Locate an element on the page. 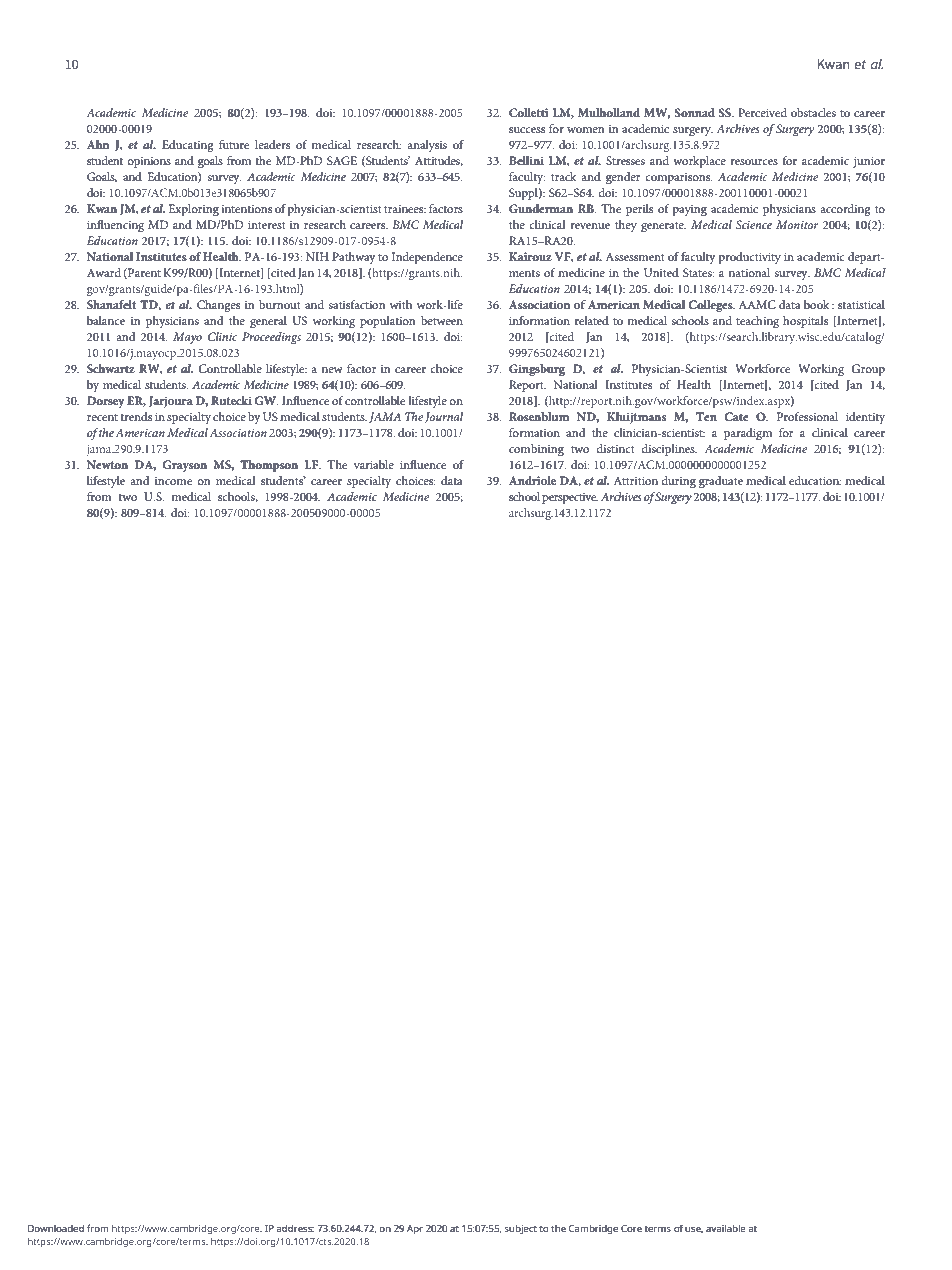 The height and width of the image is (1270, 952). opinions is located at coordinates (149, 162).
